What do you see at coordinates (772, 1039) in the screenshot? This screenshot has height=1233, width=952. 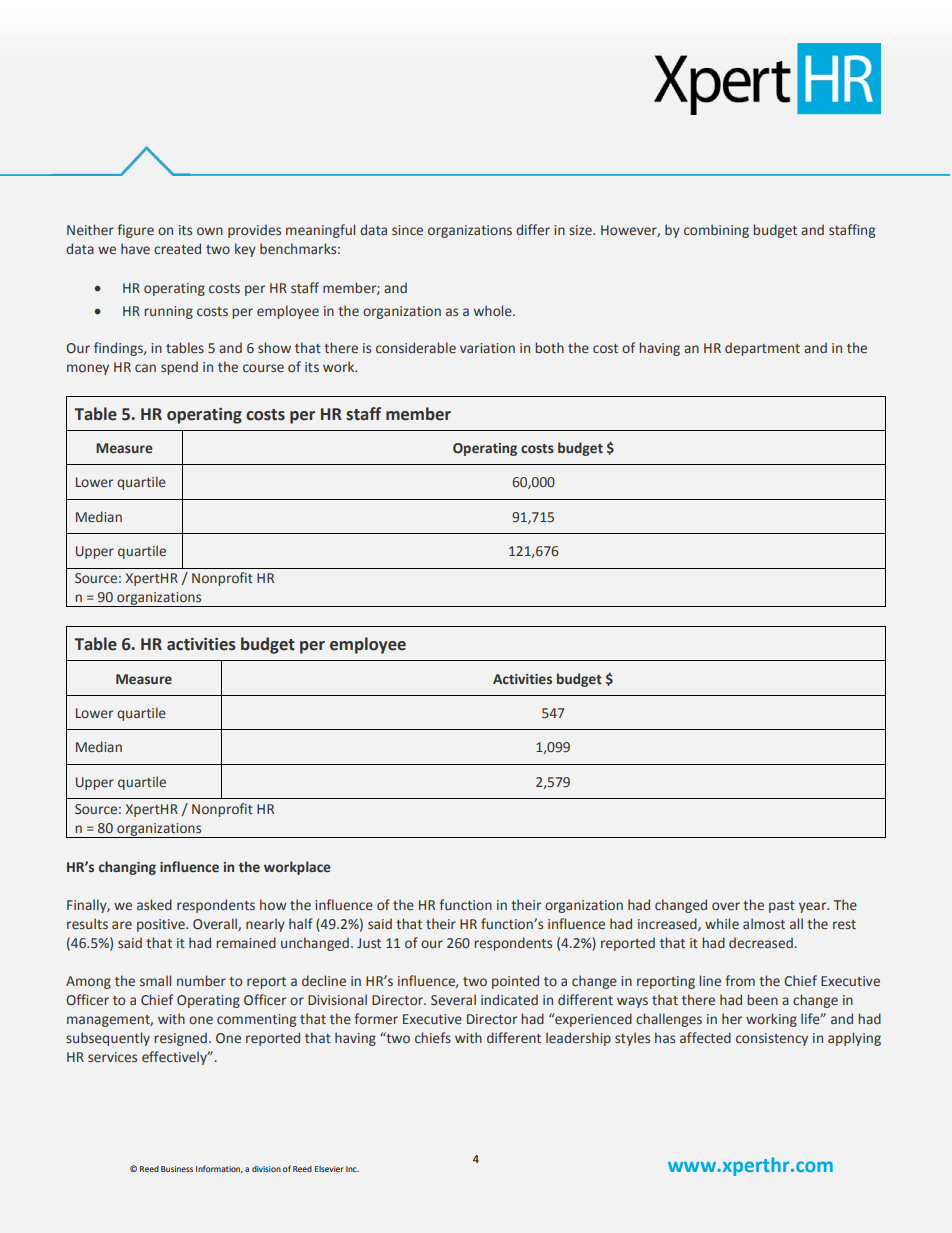 I see `consistency` at bounding box center [772, 1039].
